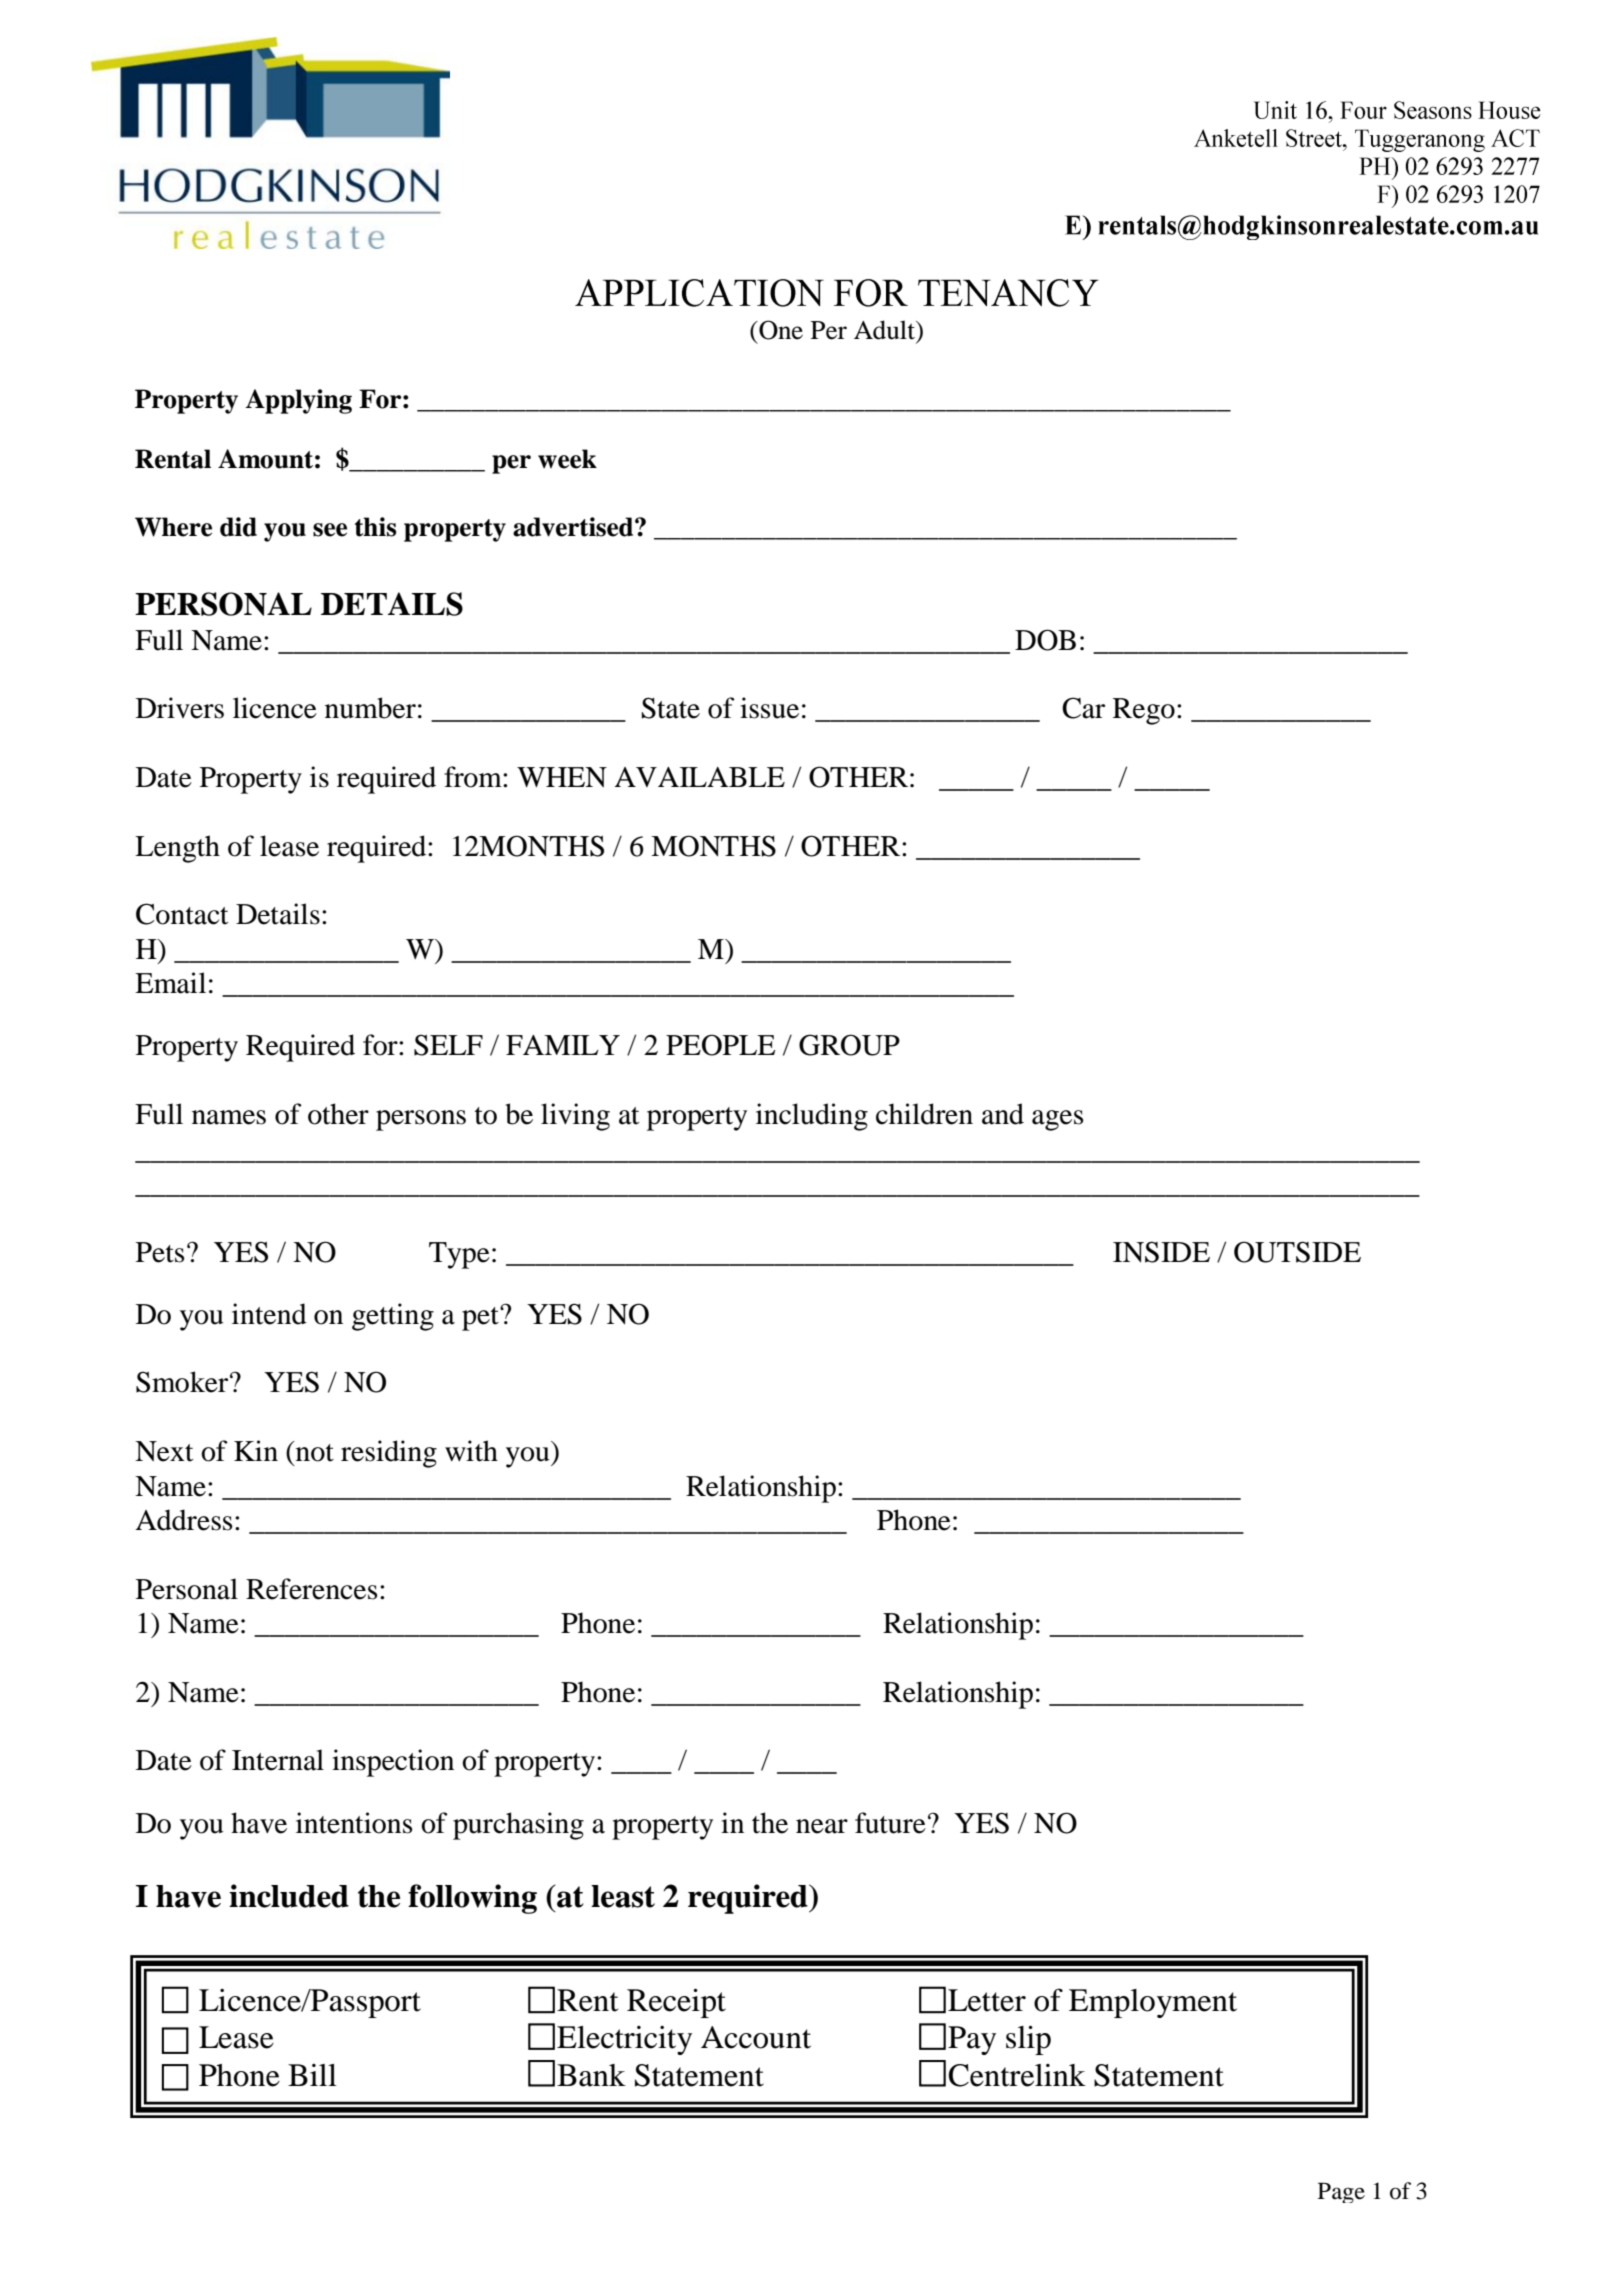 The width and height of the screenshot is (1616, 2285). I want to click on DOB, so click(1045, 640).
